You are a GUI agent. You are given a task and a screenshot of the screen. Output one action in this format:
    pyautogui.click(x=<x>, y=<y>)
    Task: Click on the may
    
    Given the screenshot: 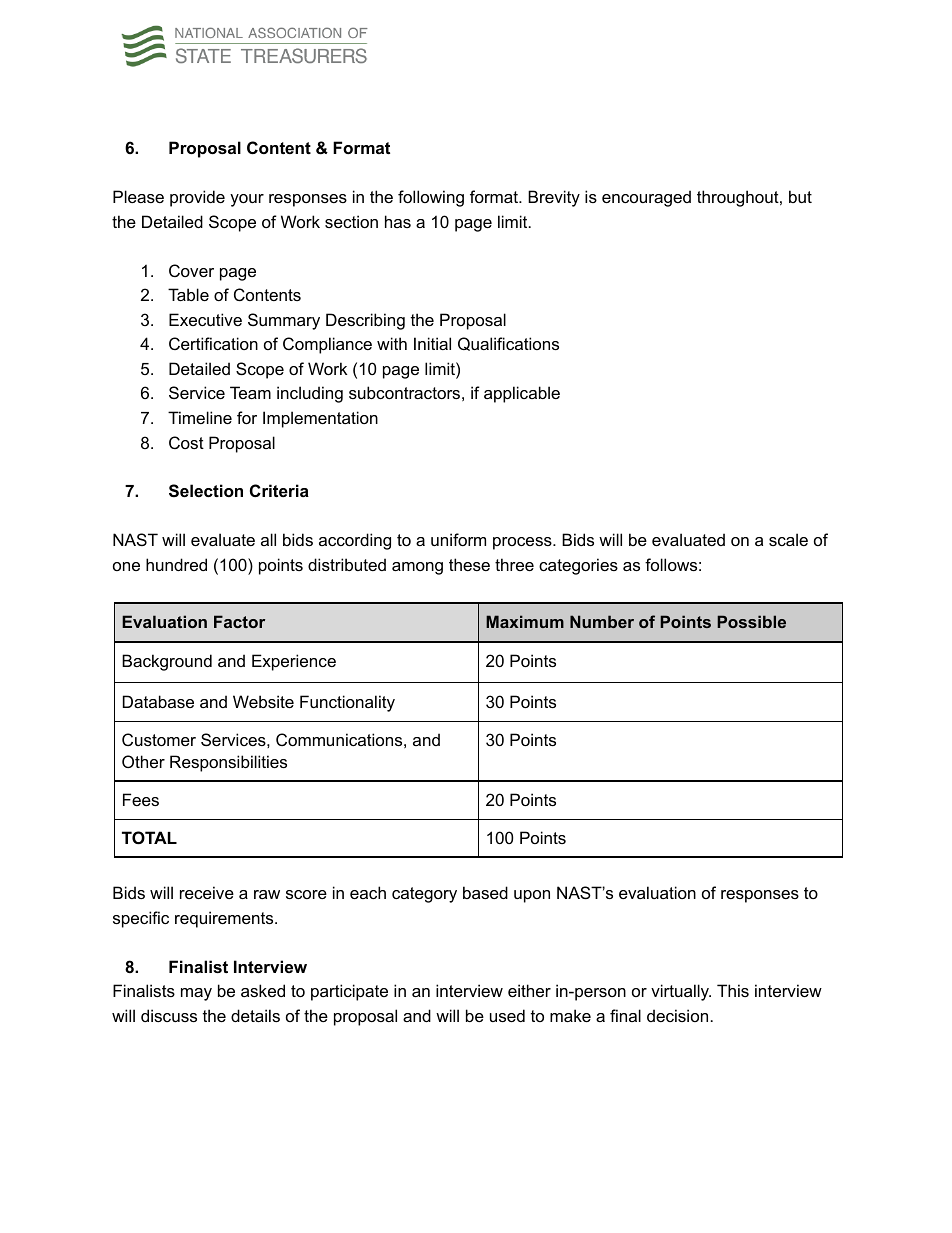 What is the action you would take?
    pyautogui.click(x=196, y=994)
